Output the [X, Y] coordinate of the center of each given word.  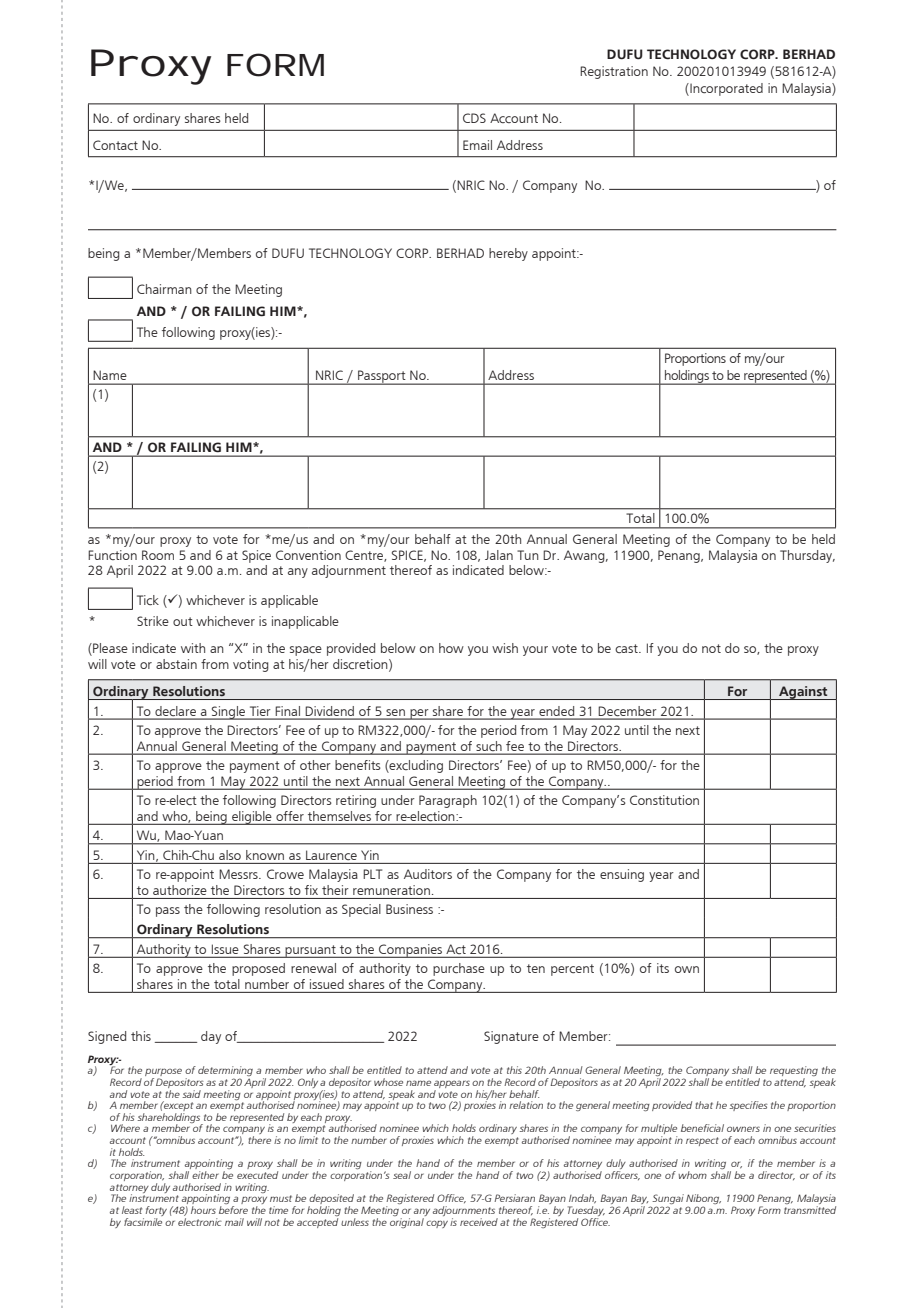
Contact [115, 145]
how [451, 648]
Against [803, 693]
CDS [474, 118]
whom [692, 1175]
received [479, 1222]
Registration [614, 72]
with [193, 648]
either [205, 1175]
